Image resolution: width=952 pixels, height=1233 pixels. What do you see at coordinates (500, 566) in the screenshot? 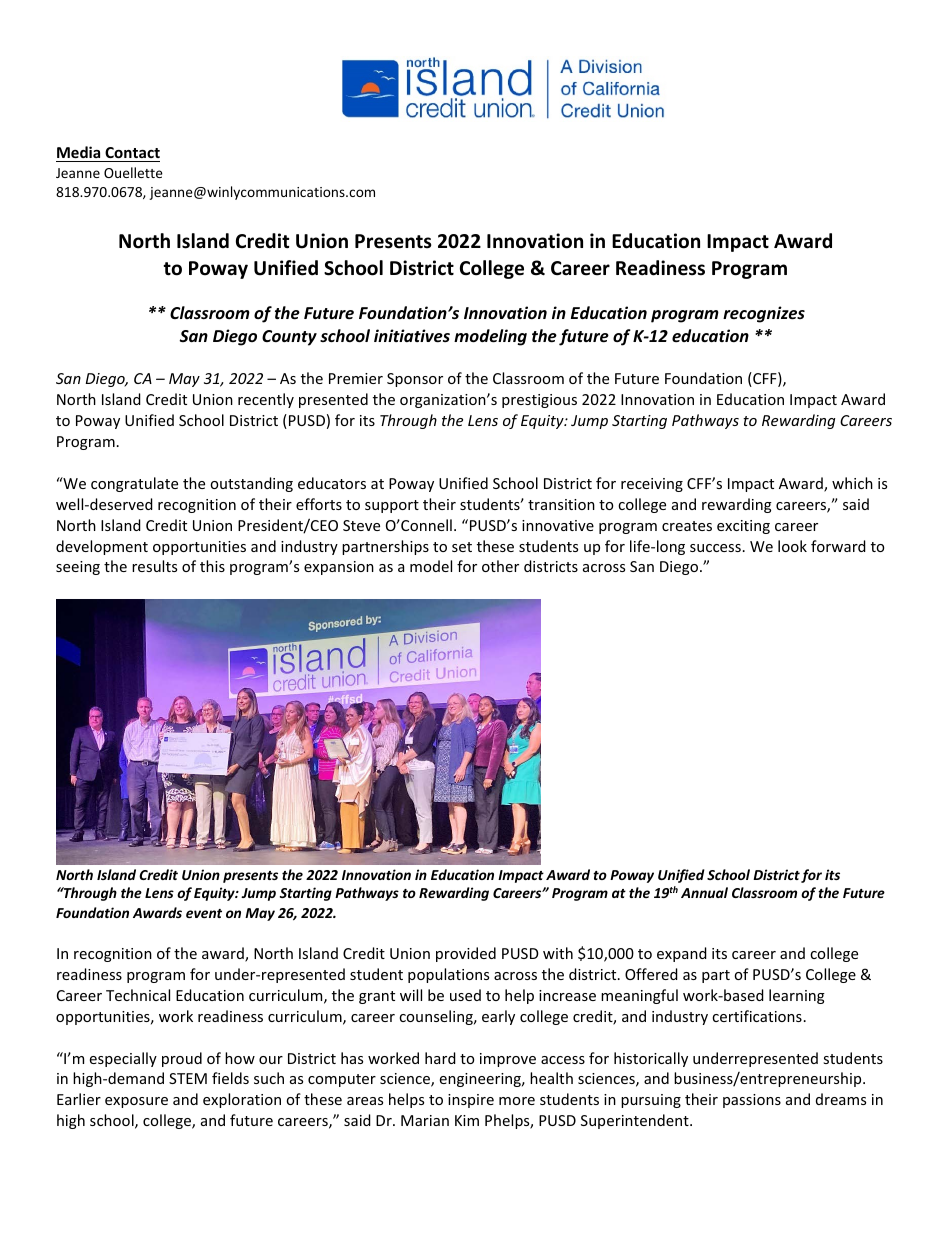
I see `other` at bounding box center [500, 566].
